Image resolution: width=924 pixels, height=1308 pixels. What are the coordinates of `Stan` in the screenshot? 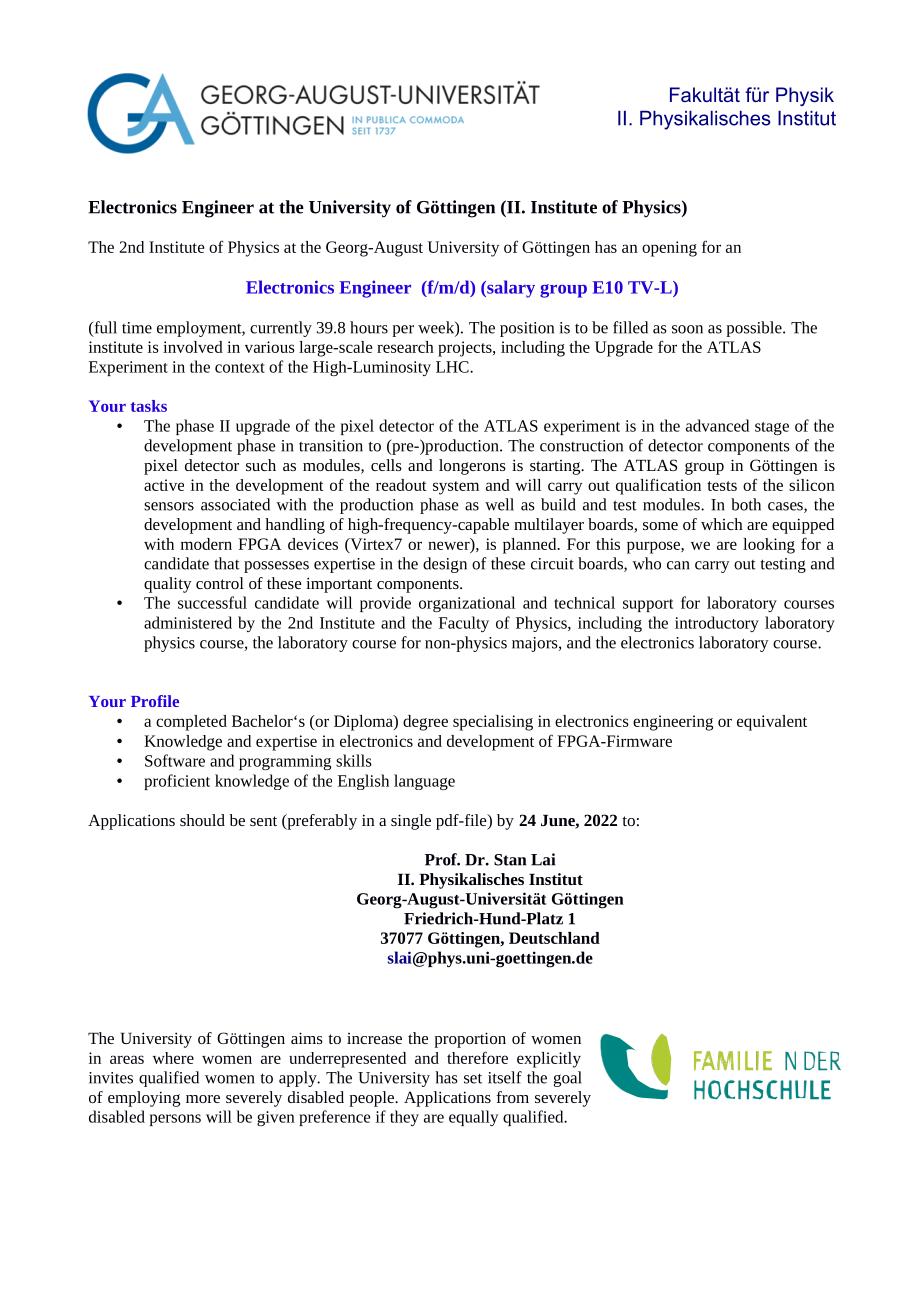 It's located at (510, 860).
